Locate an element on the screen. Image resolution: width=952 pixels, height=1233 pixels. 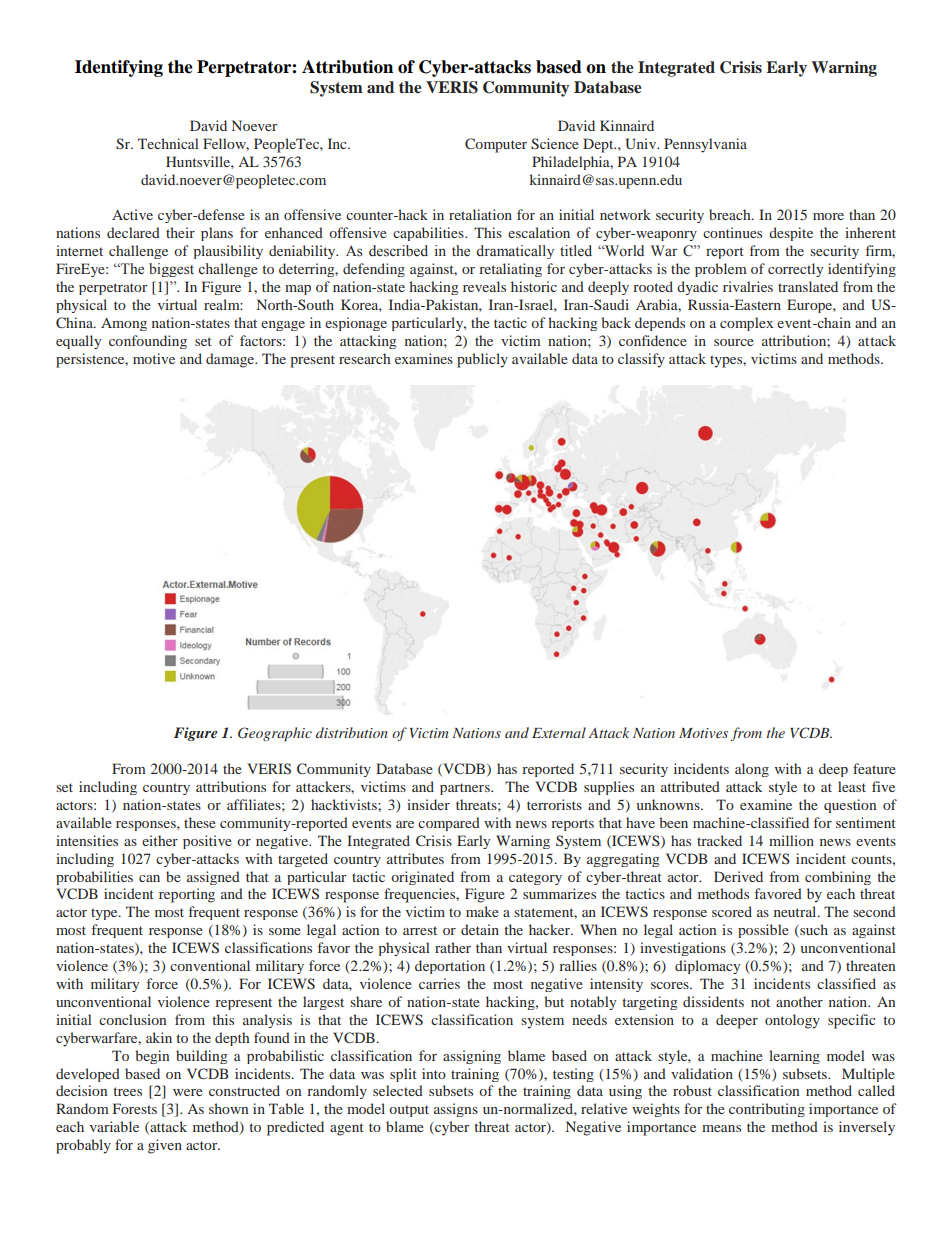
External is located at coordinates (559, 732).
